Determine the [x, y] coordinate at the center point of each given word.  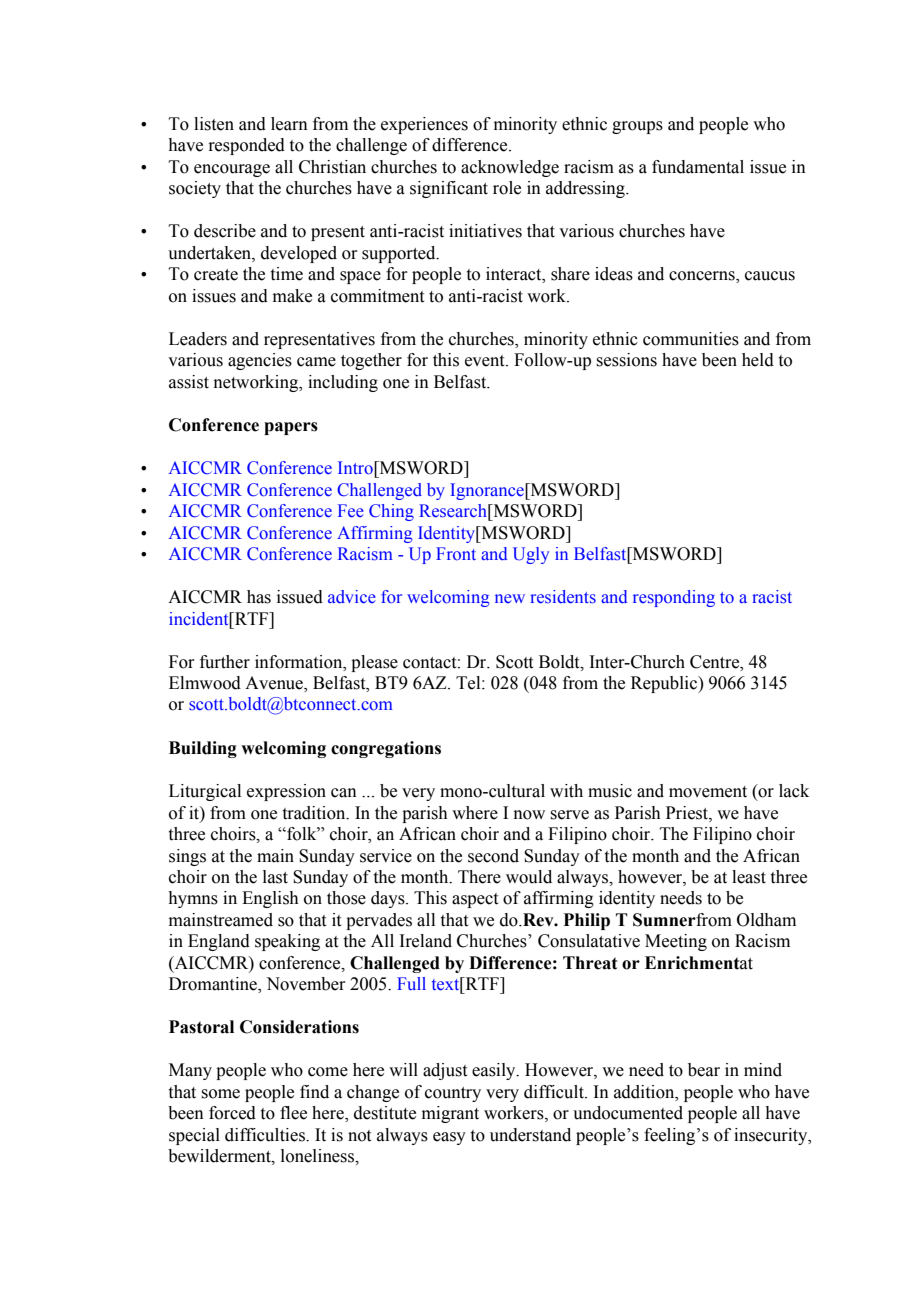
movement [708, 792]
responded [246, 146]
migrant [450, 1114]
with [566, 791]
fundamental [698, 167]
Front [456, 553]
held [758, 360]
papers [291, 428]
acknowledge [510, 168]
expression [286, 792]
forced [232, 1113]
